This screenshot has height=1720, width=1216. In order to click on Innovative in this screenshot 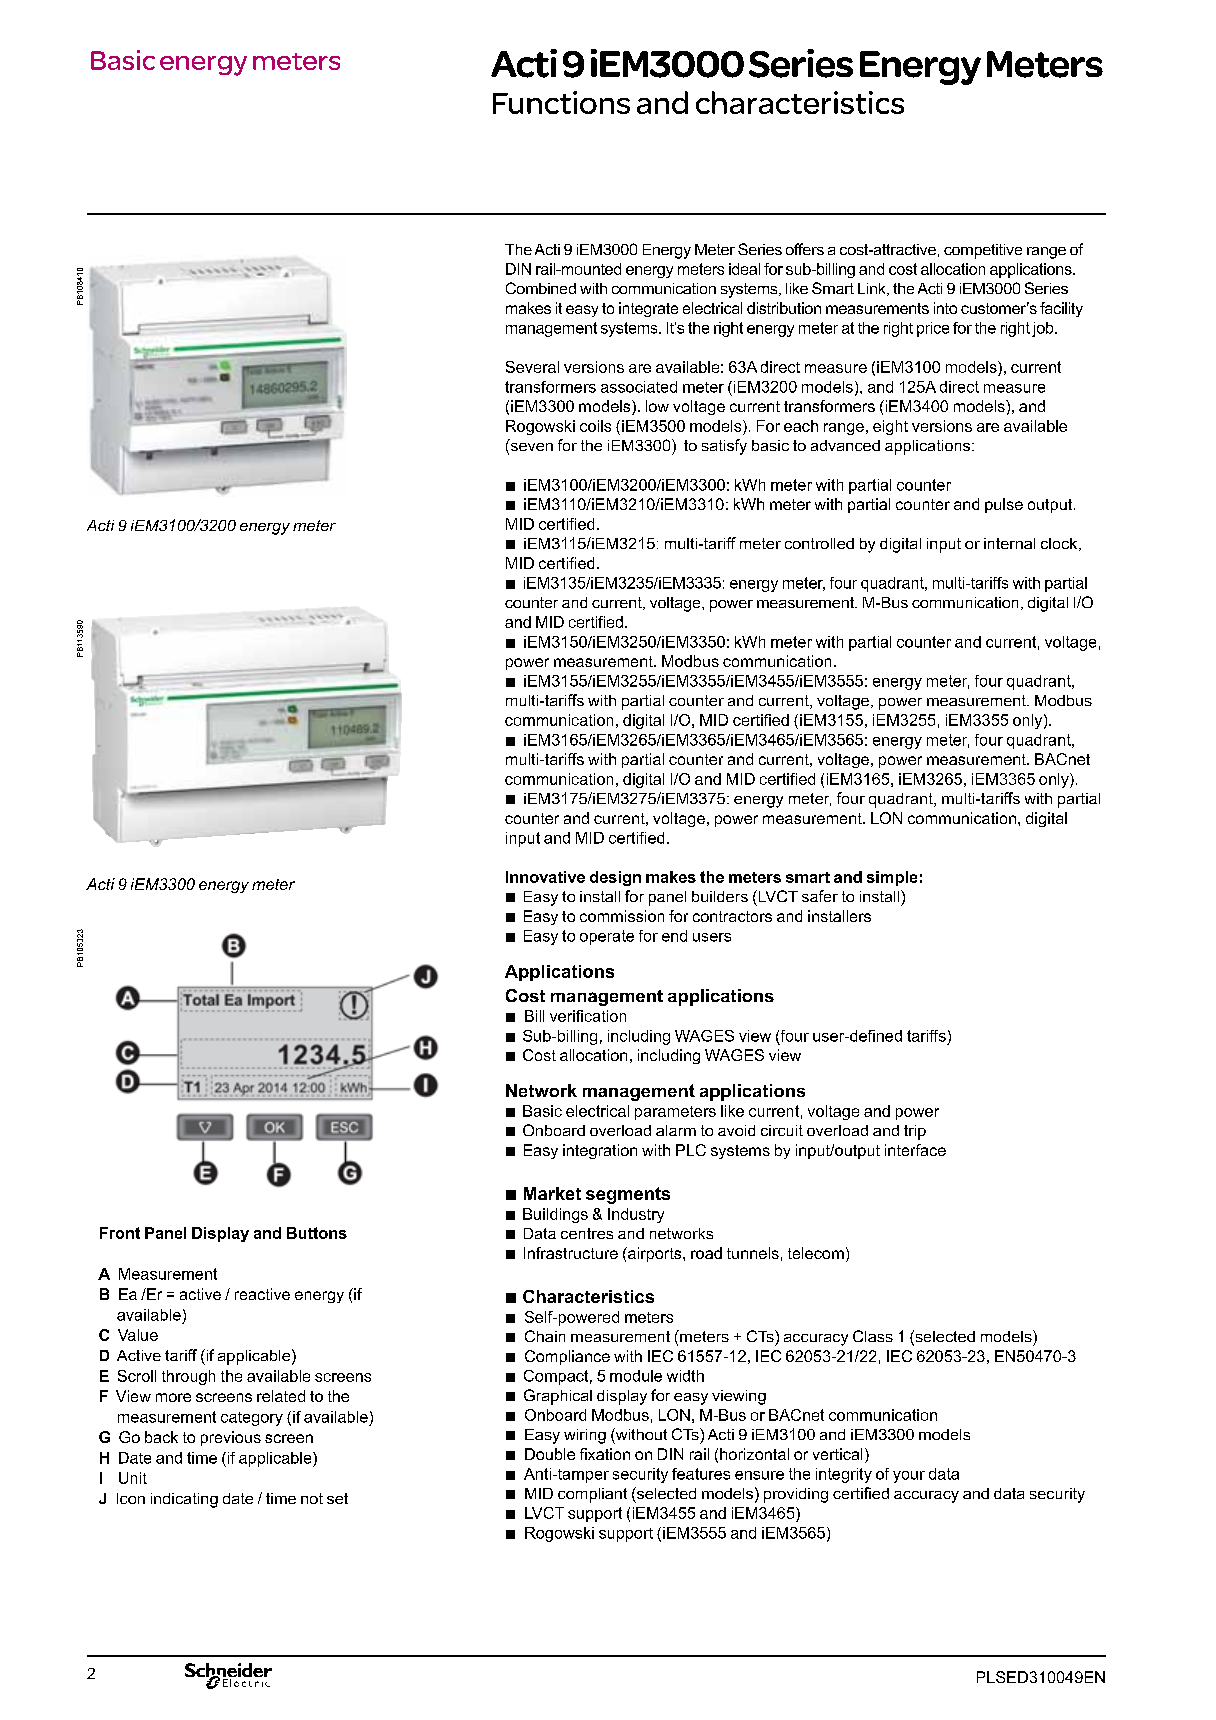, I will do `click(545, 877)`.
